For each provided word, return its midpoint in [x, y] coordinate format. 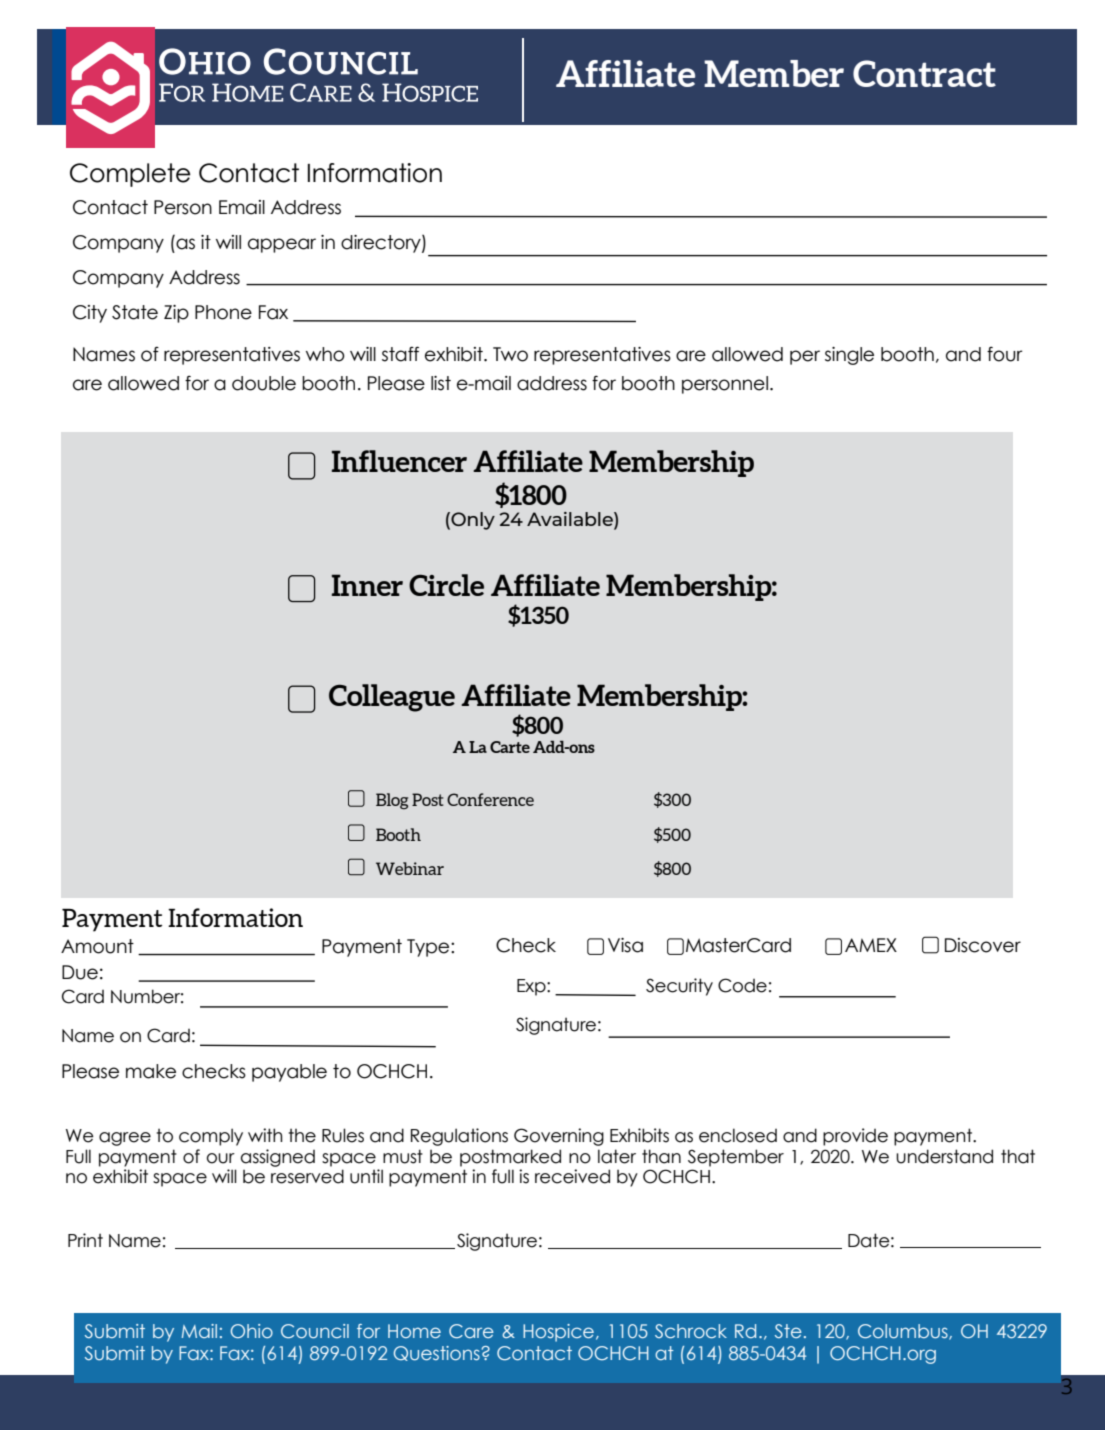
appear [282, 245]
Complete [130, 175]
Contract [924, 73]
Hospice [558, 1333]
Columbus [904, 1332]
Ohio [251, 1331]
